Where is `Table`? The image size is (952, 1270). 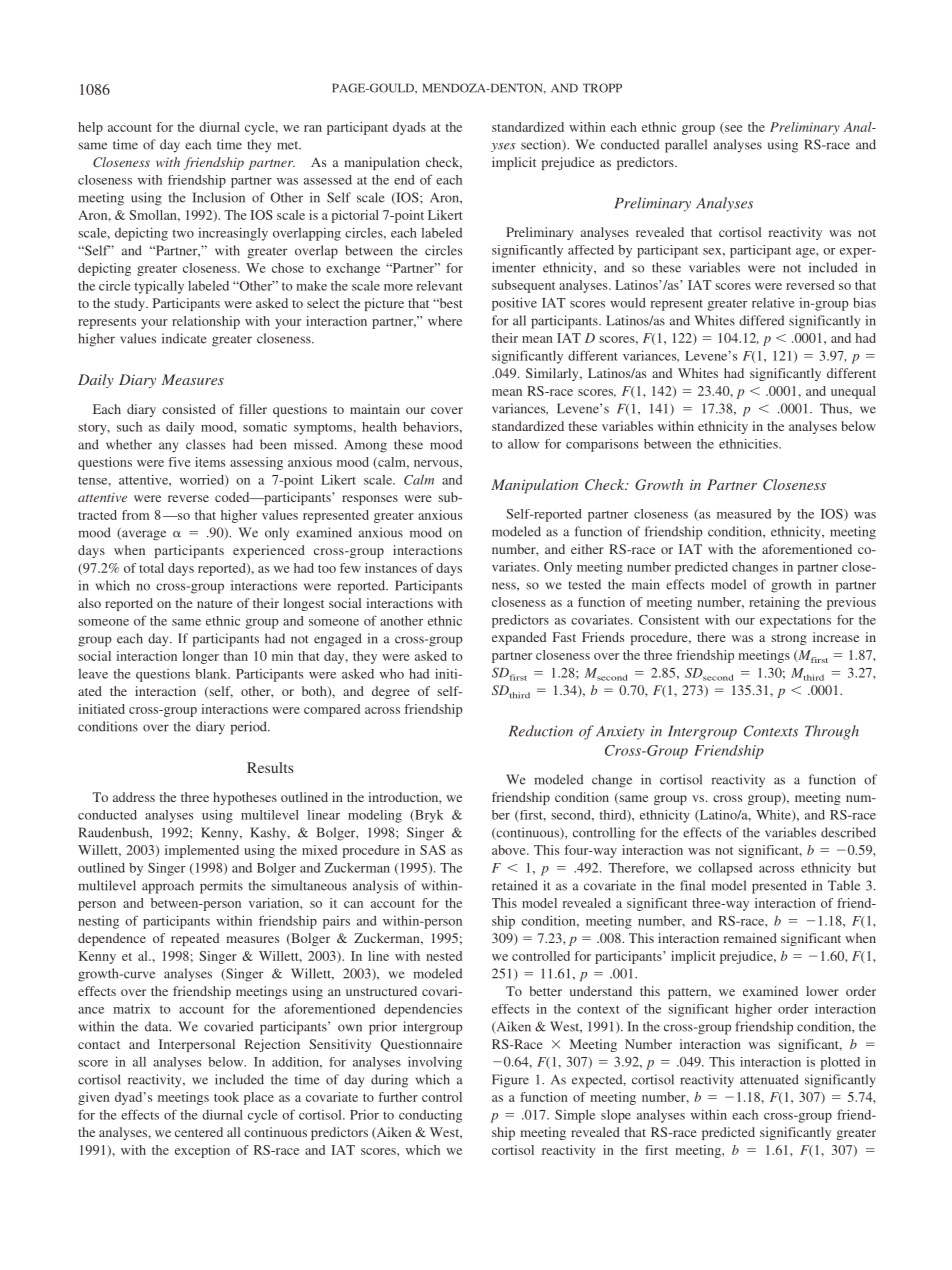
Table is located at coordinates (844, 885).
